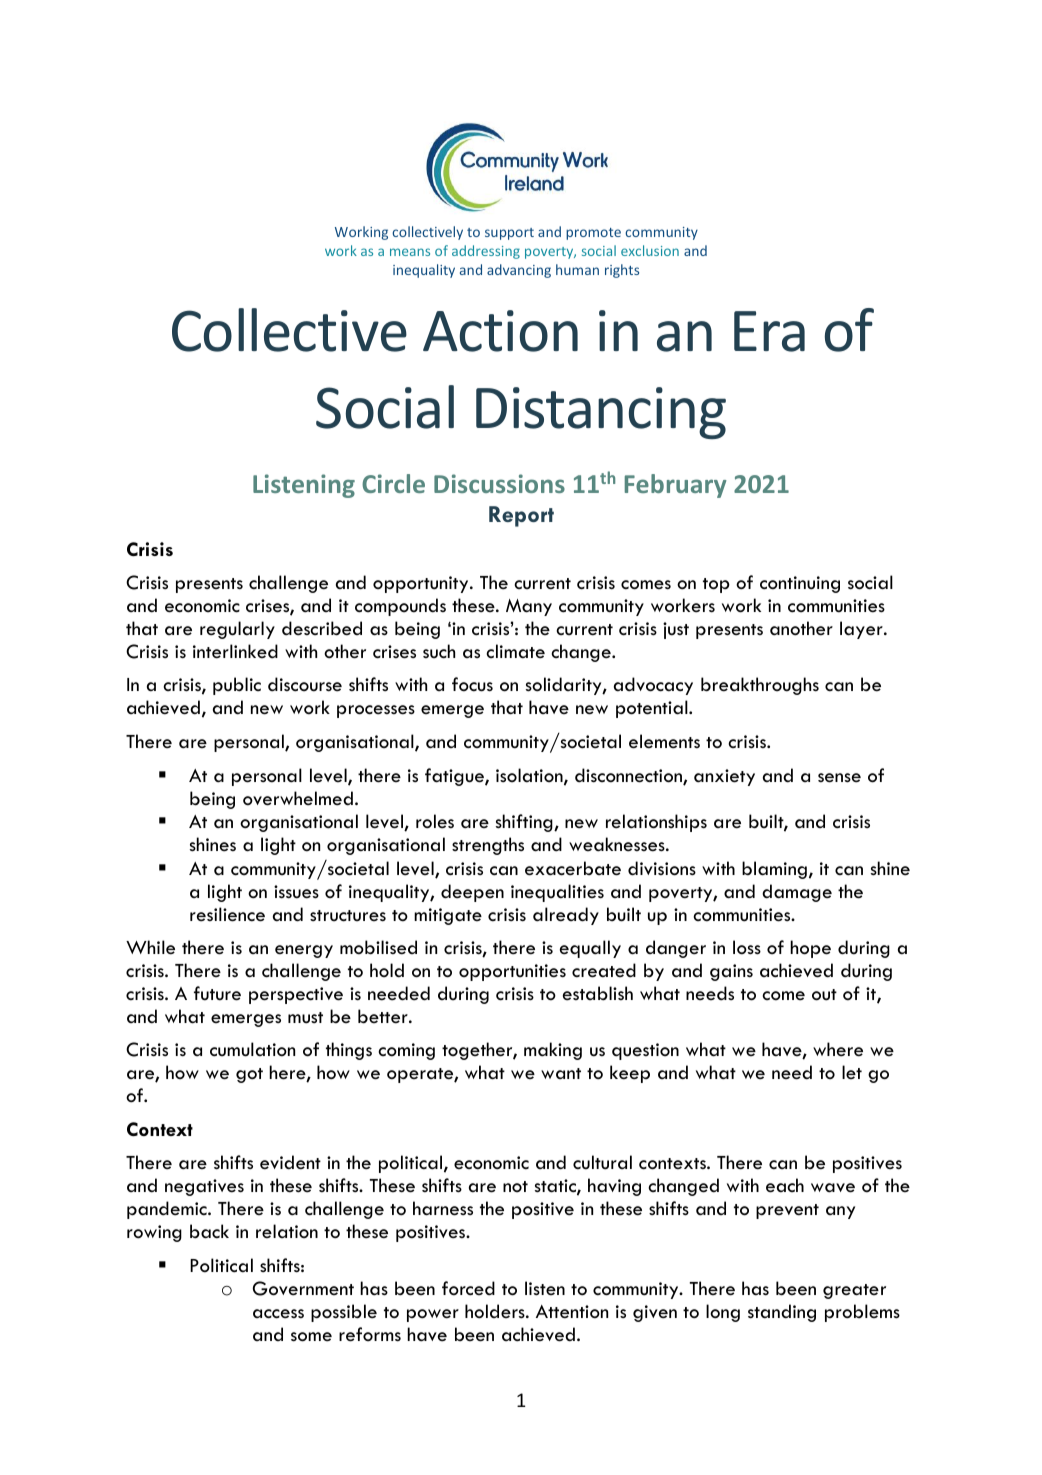 This image has height=1475, width=1042. I want to click on future, so click(217, 993).
